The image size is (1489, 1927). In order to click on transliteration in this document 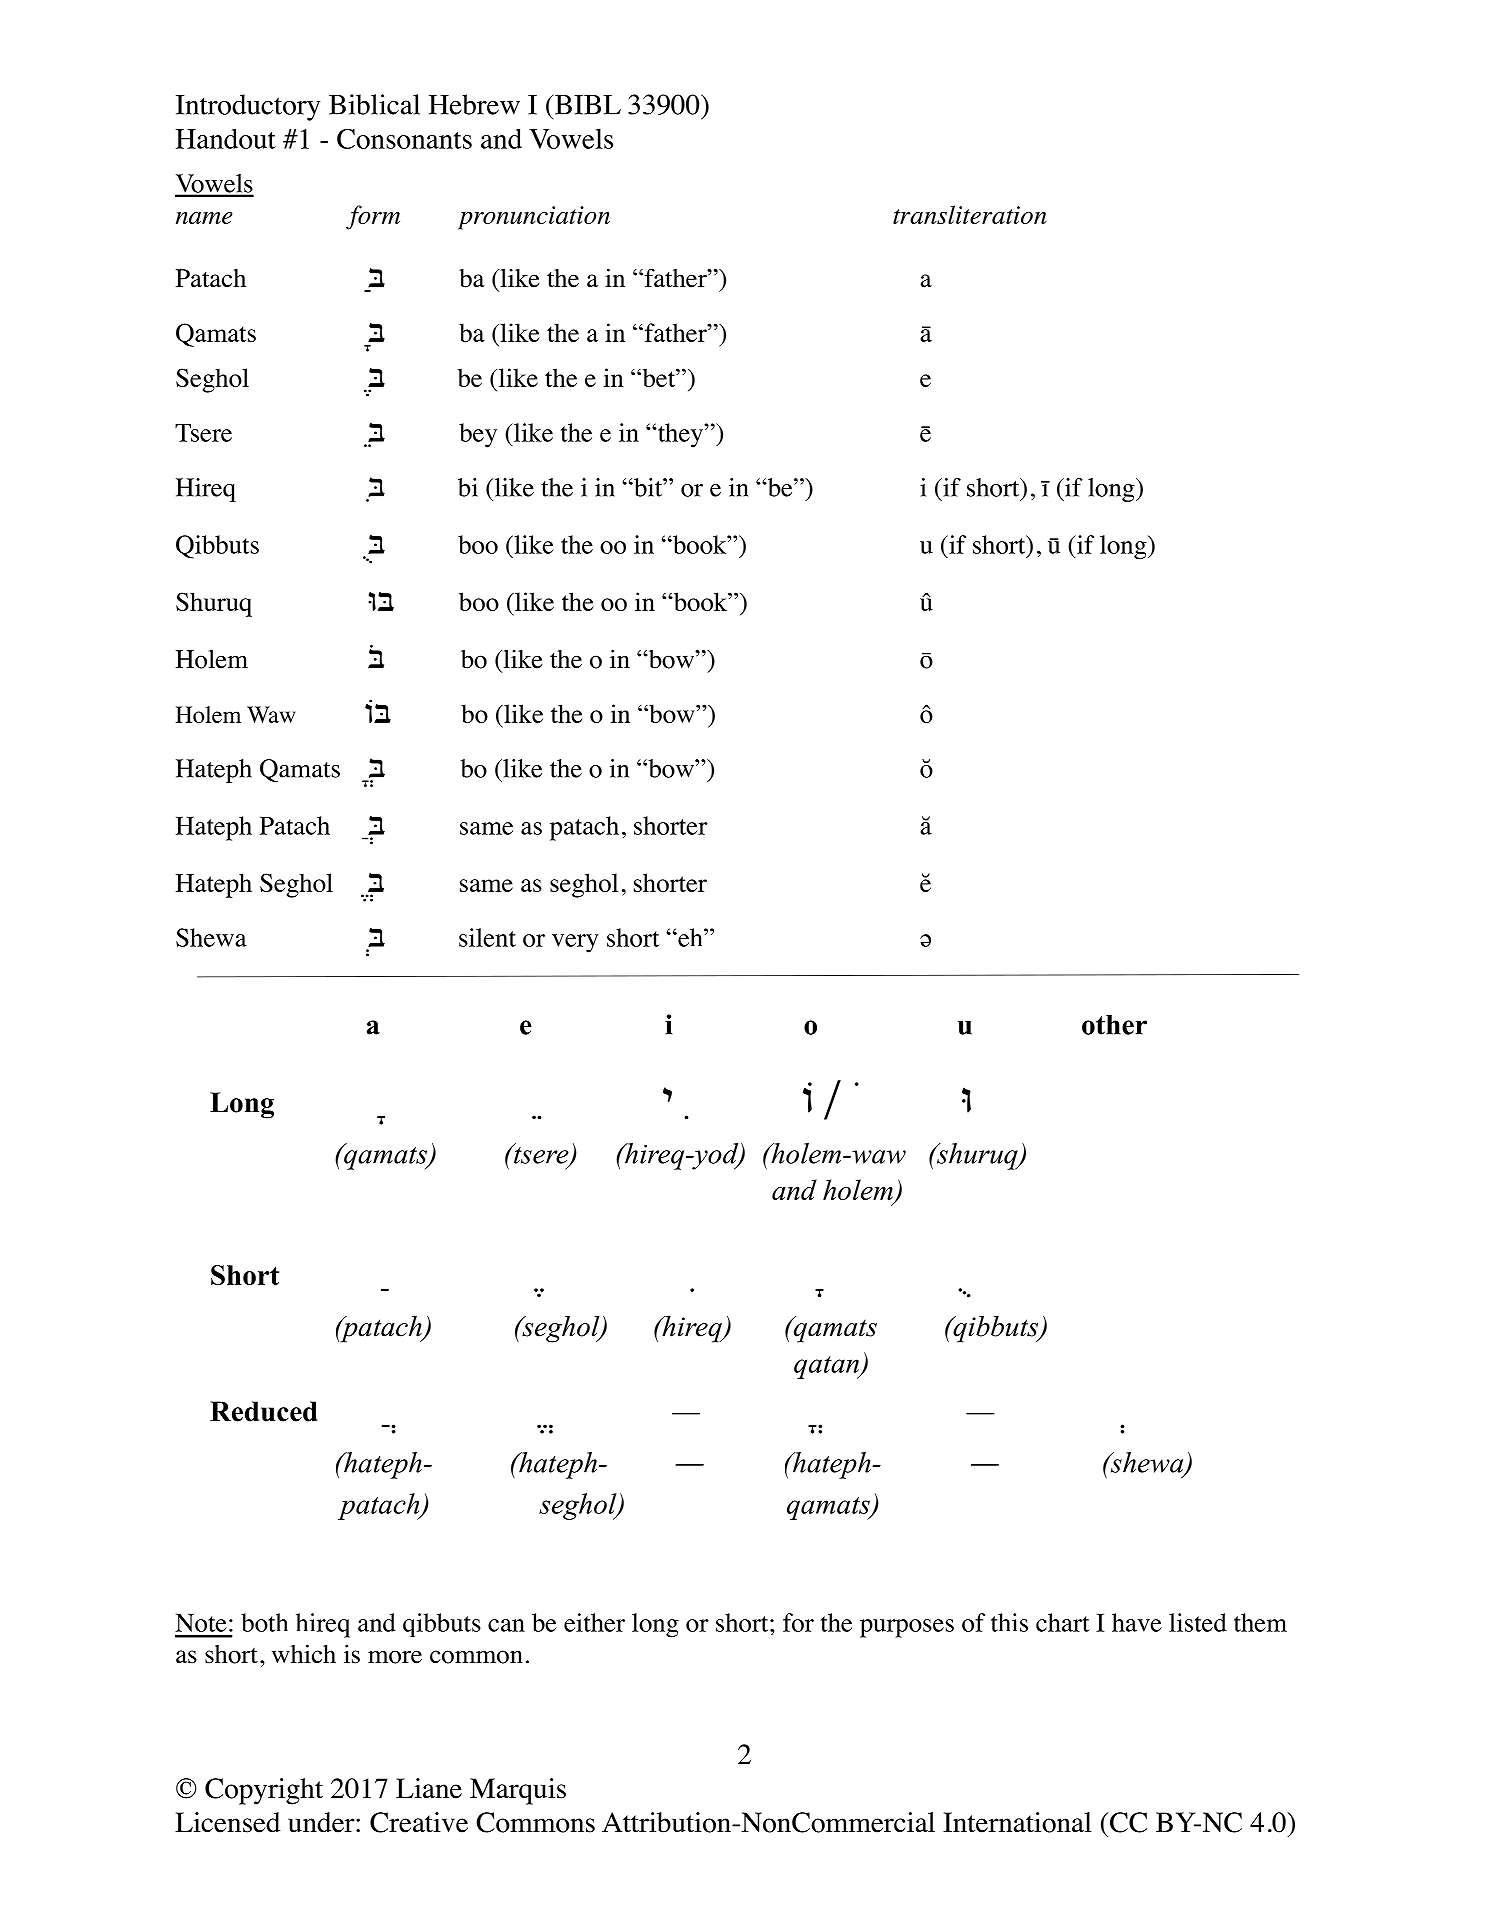, I will do `click(970, 214)`.
